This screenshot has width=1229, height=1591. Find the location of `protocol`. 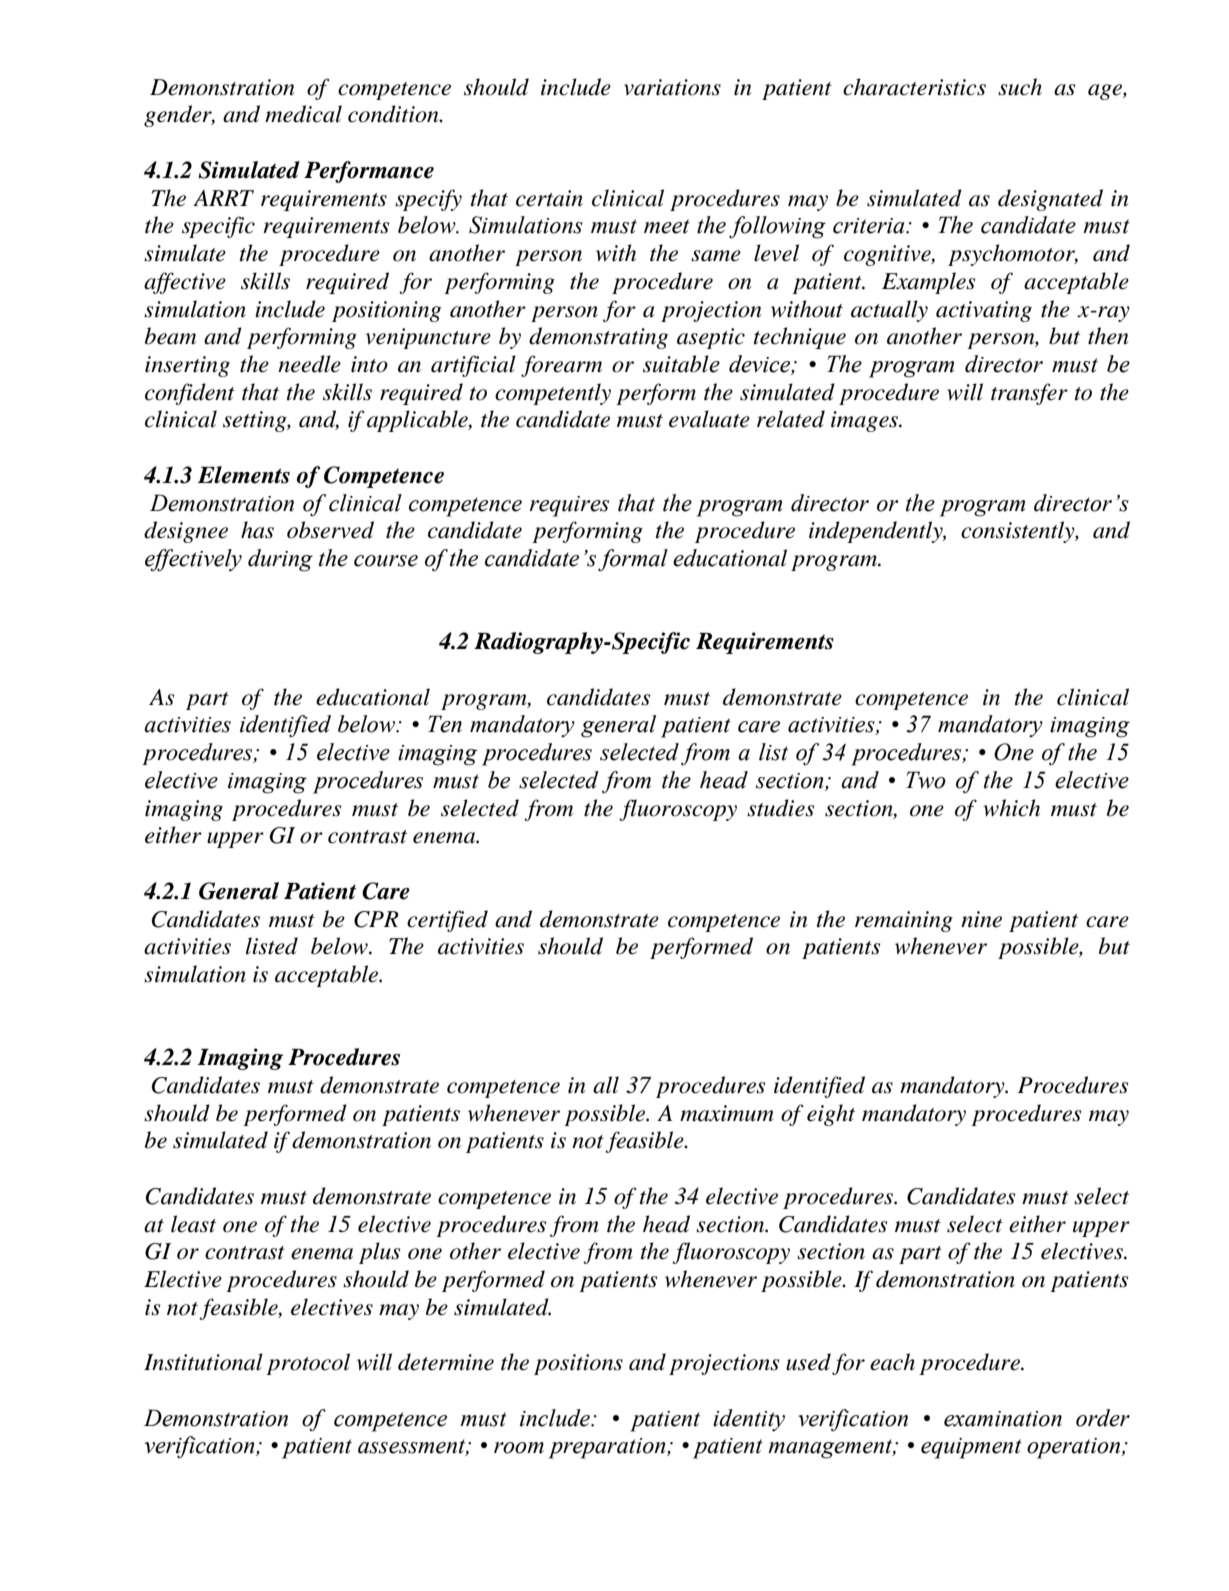

protocol is located at coordinates (308, 1364).
